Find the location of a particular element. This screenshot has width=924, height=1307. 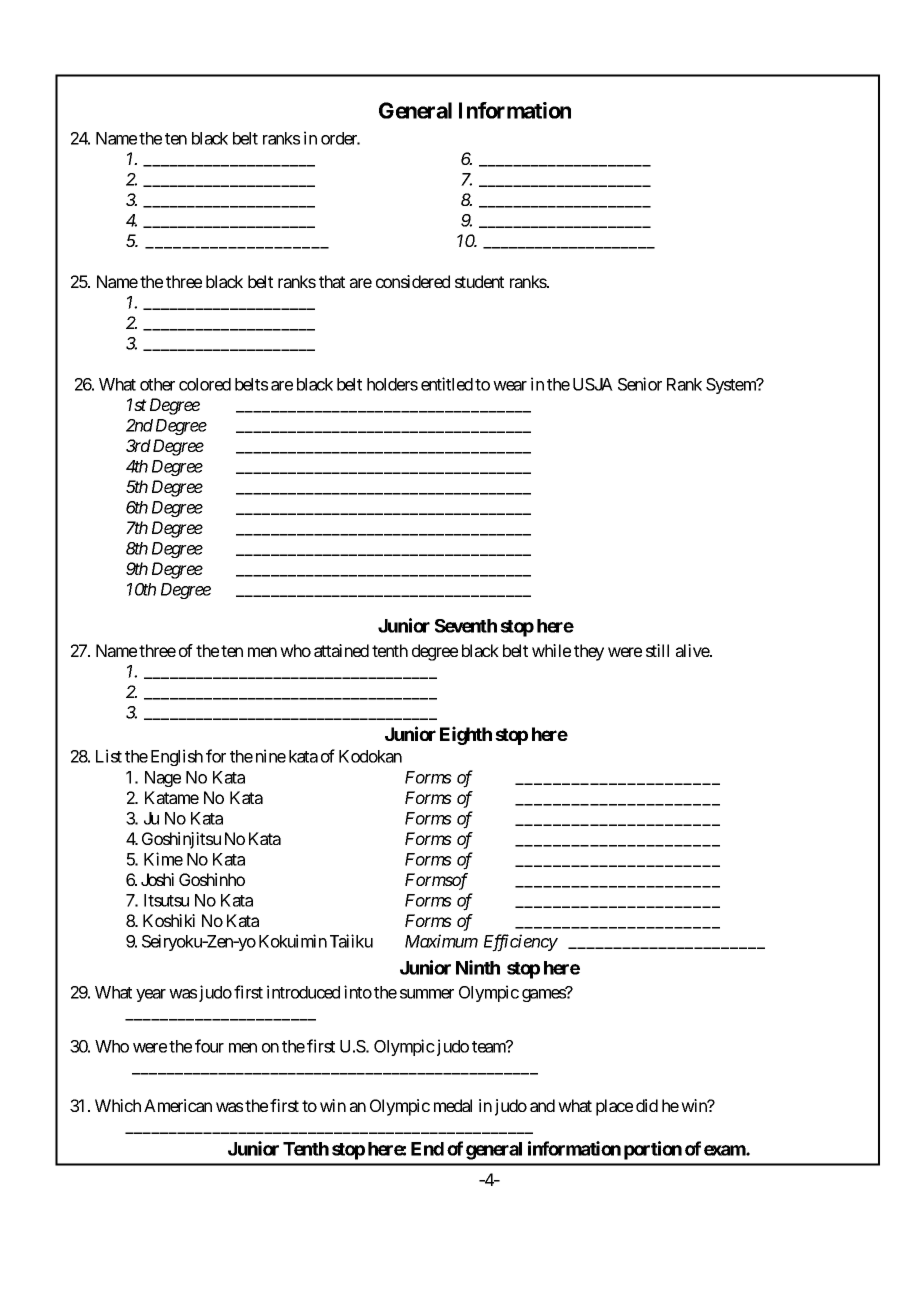

Seventh is located at coordinates (466, 626).
